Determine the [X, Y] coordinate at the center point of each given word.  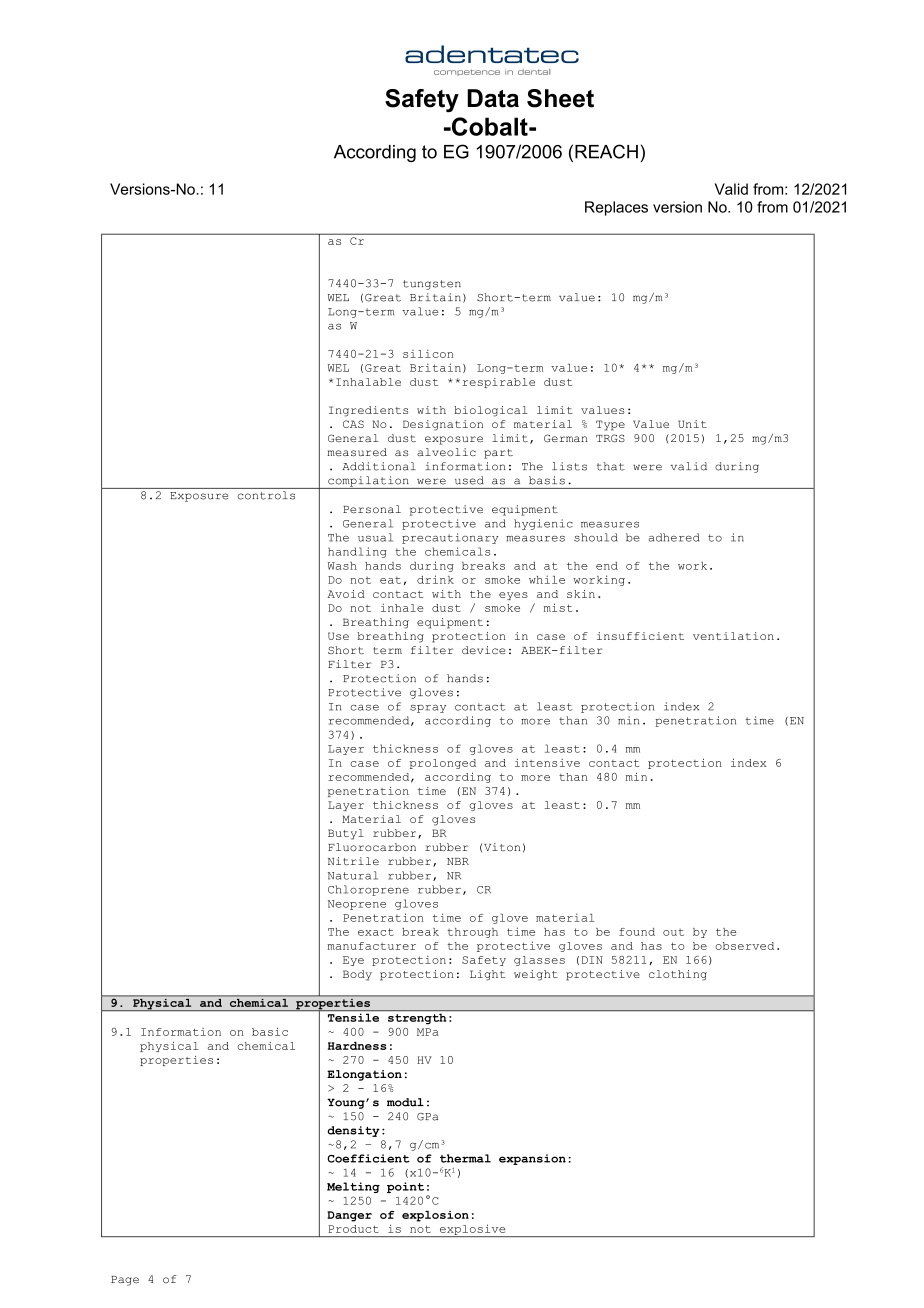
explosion [435, 1216]
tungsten [432, 285]
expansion [532, 1159]
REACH [606, 151]
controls [266, 495]
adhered [674, 537]
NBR [458, 861]
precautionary [450, 538]
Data [493, 98]
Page [125, 1281]
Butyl [346, 834]
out [673, 932]
